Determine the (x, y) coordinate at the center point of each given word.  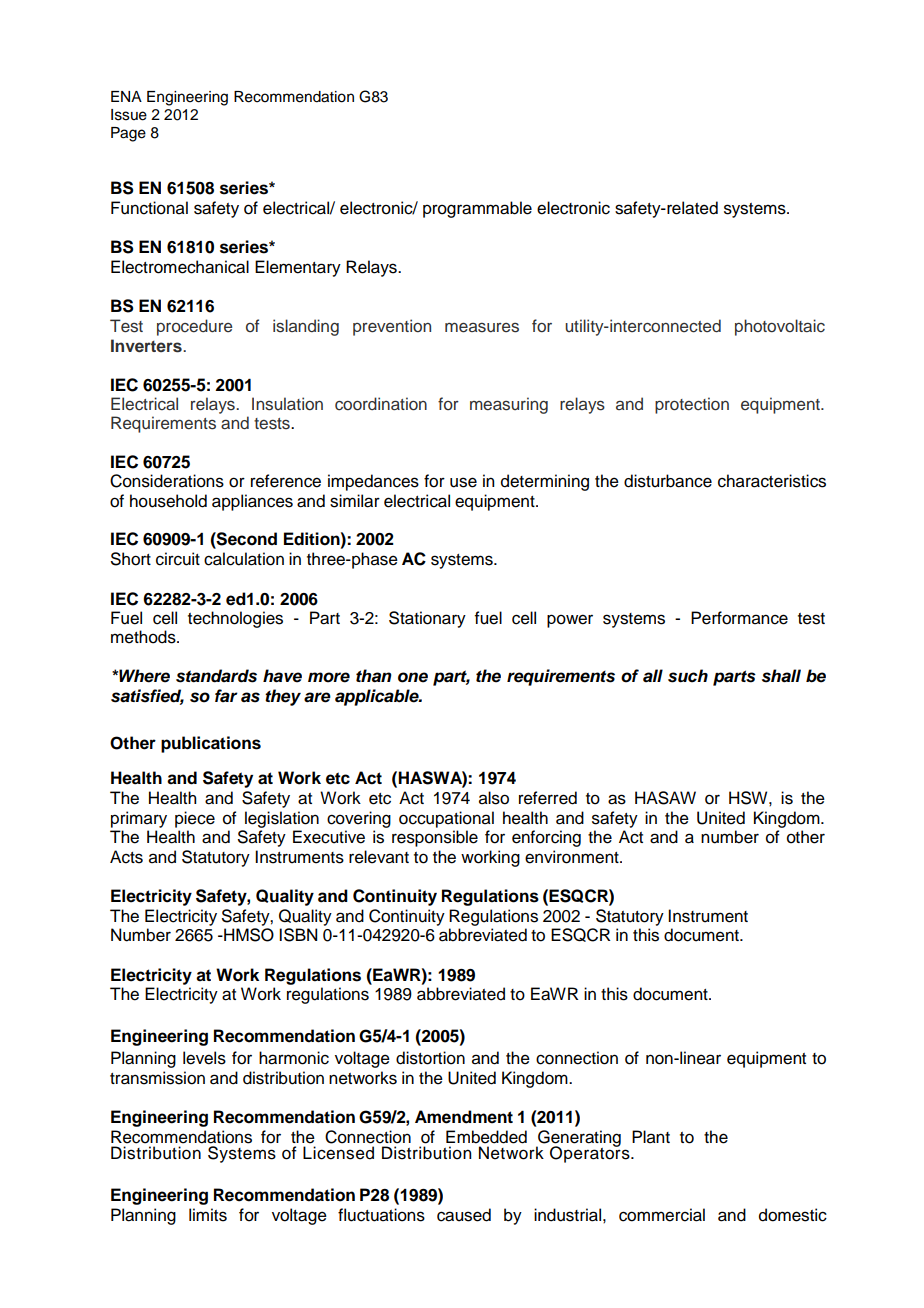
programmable (477, 209)
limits (208, 1215)
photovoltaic (780, 327)
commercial (662, 1215)
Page (128, 134)
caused (464, 1215)
